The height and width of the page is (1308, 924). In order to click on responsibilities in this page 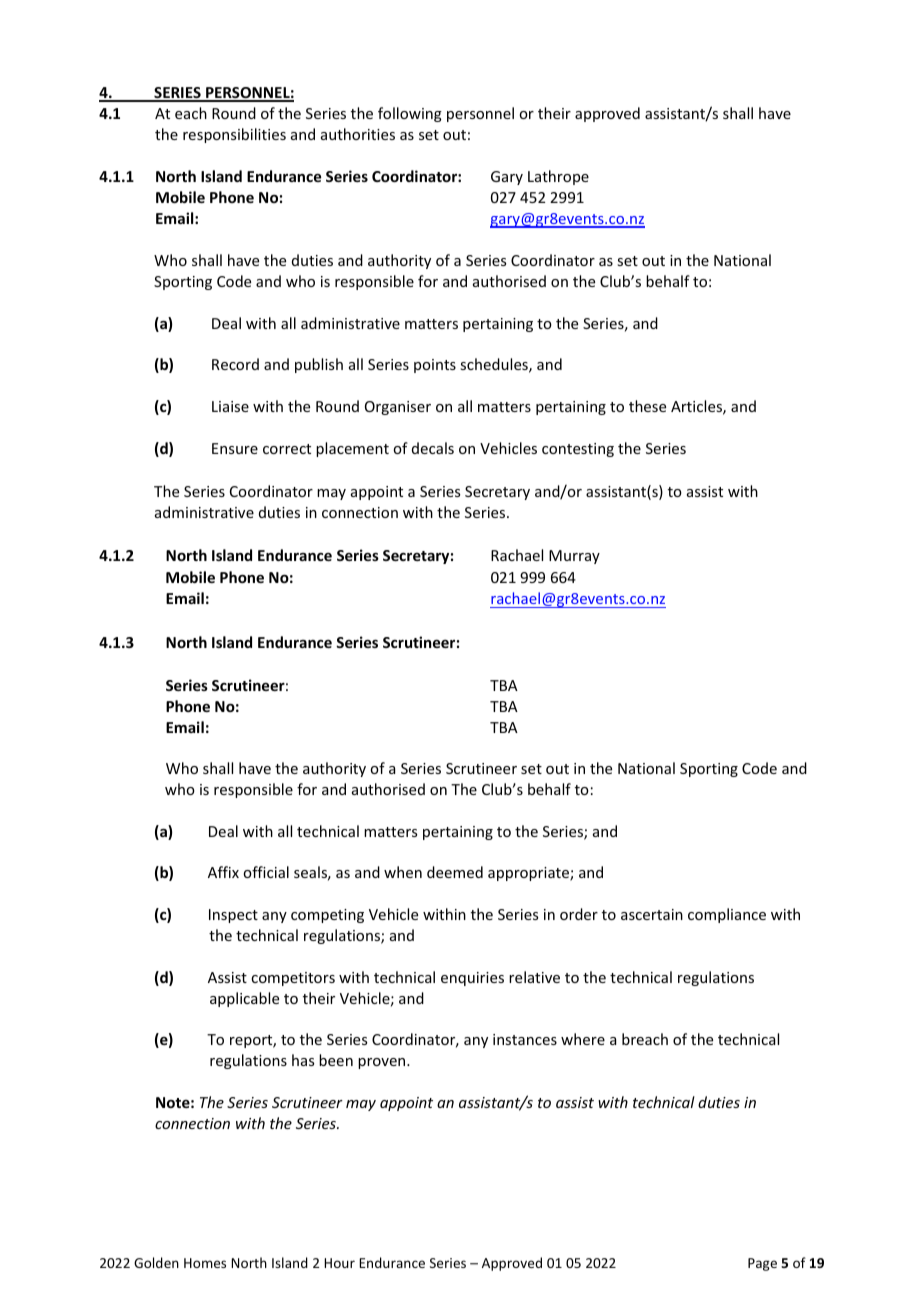, I will do `click(234, 135)`.
